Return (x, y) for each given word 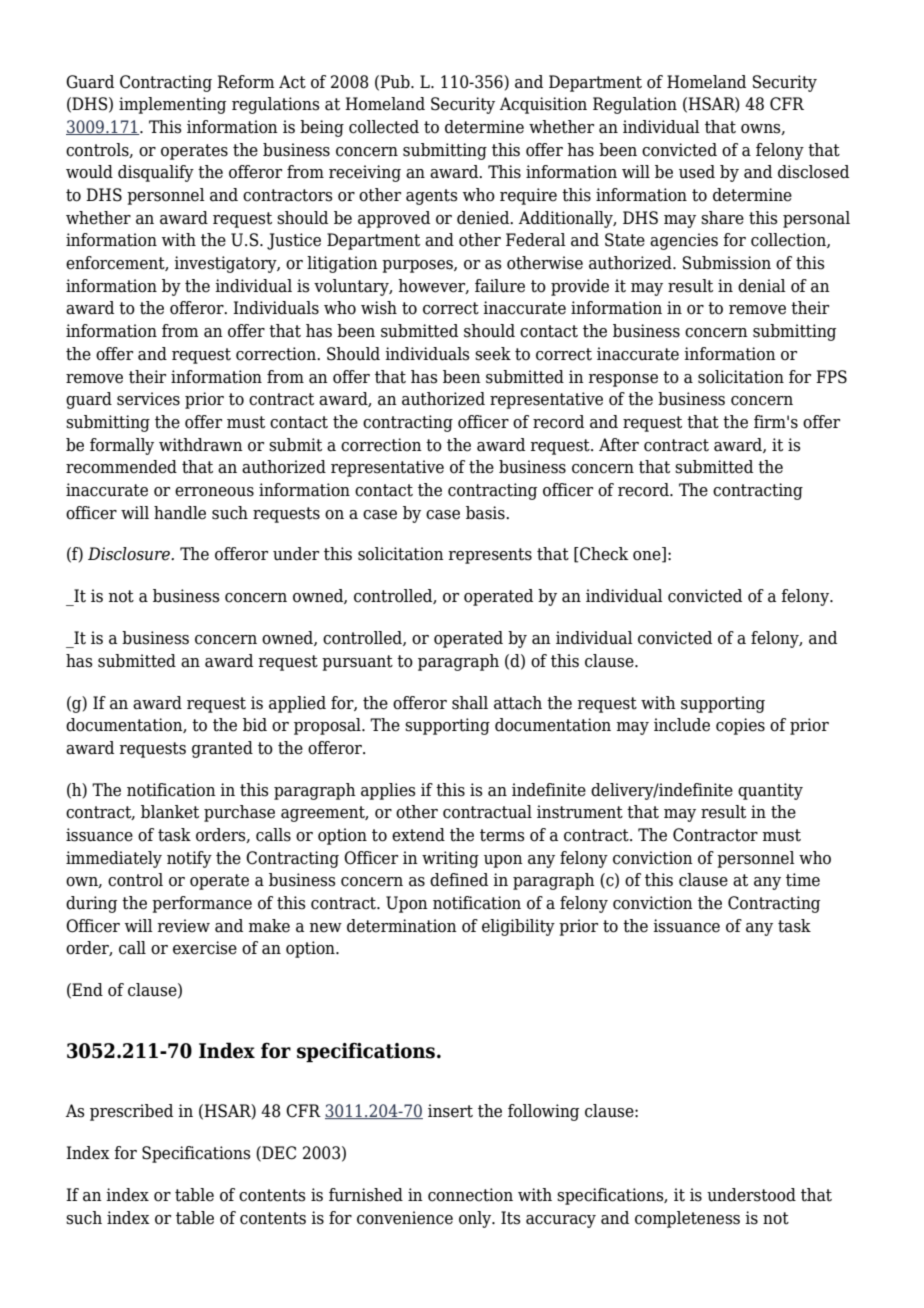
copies (740, 726)
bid (255, 725)
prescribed (131, 1112)
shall (470, 703)
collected (384, 127)
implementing (172, 105)
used (697, 172)
